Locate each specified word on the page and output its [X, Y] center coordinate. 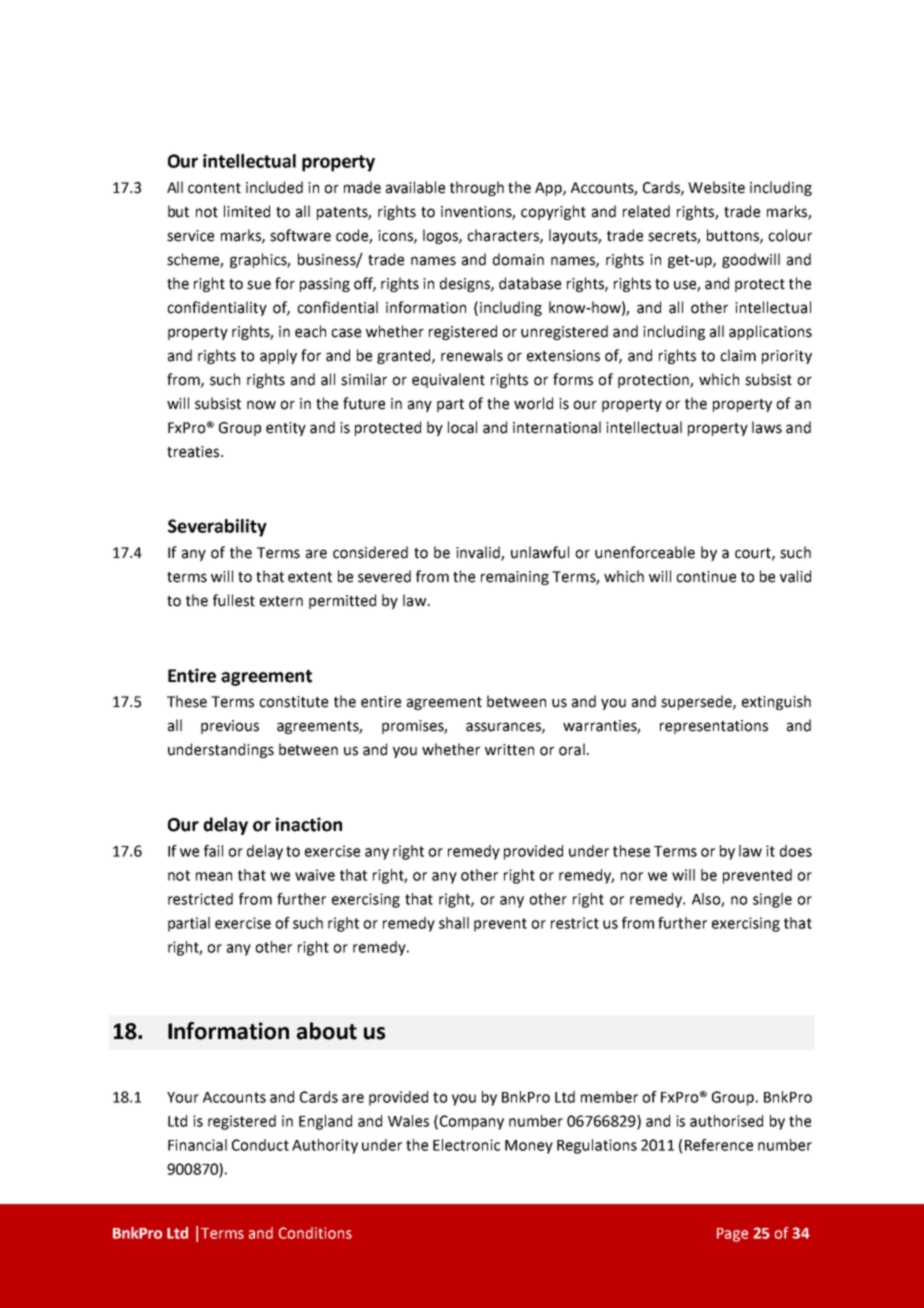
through [477, 188]
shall [454, 923]
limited [247, 211]
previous [230, 727]
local [462, 427]
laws [767, 427]
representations [714, 727]
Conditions [315, 1233]
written [509, 750]
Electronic [466, 1145]
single [772, 900]
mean [214, 876]
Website [716, 187]
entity [286, 429]
